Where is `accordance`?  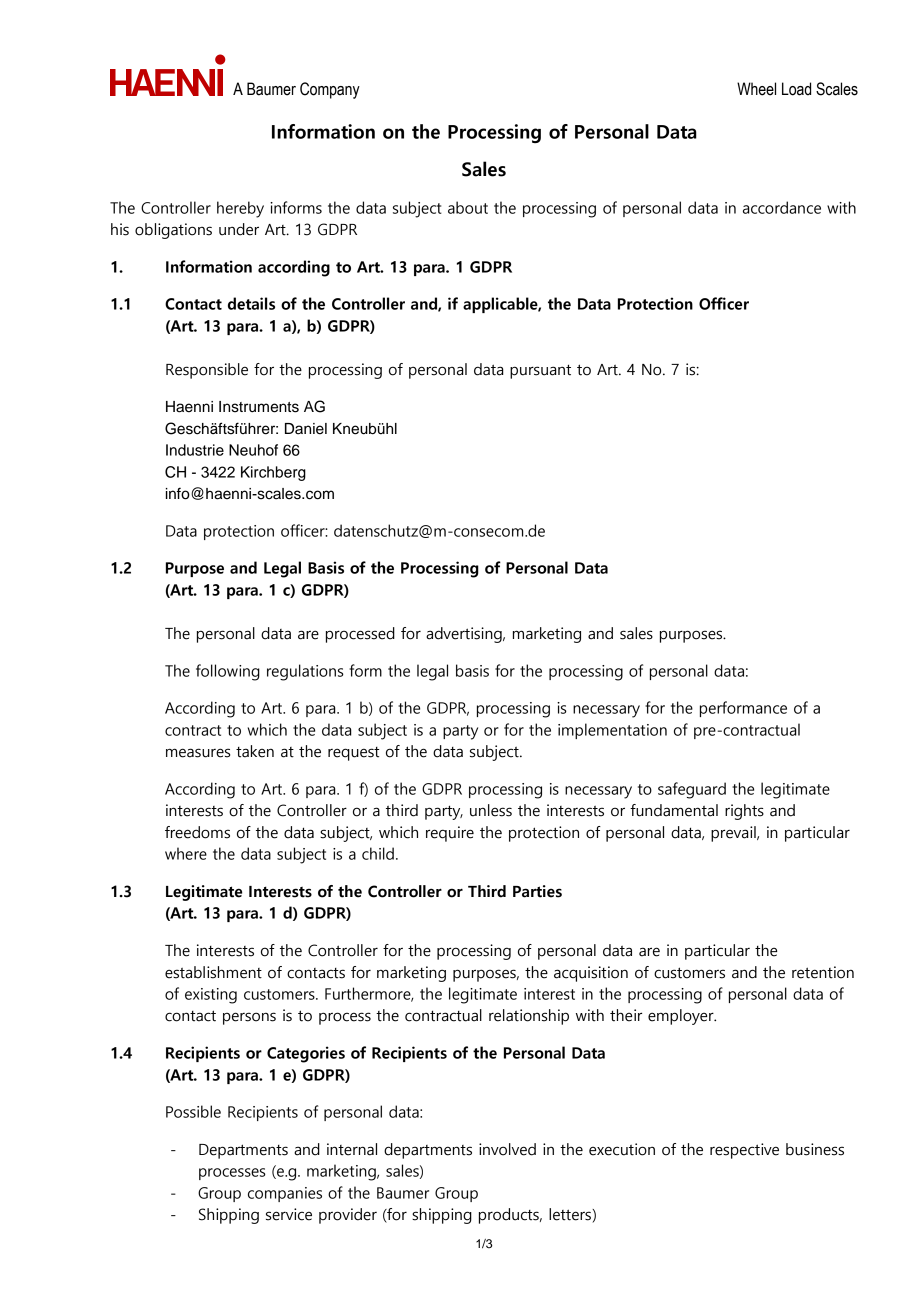
accordance is located at coordinates (782, 207).
